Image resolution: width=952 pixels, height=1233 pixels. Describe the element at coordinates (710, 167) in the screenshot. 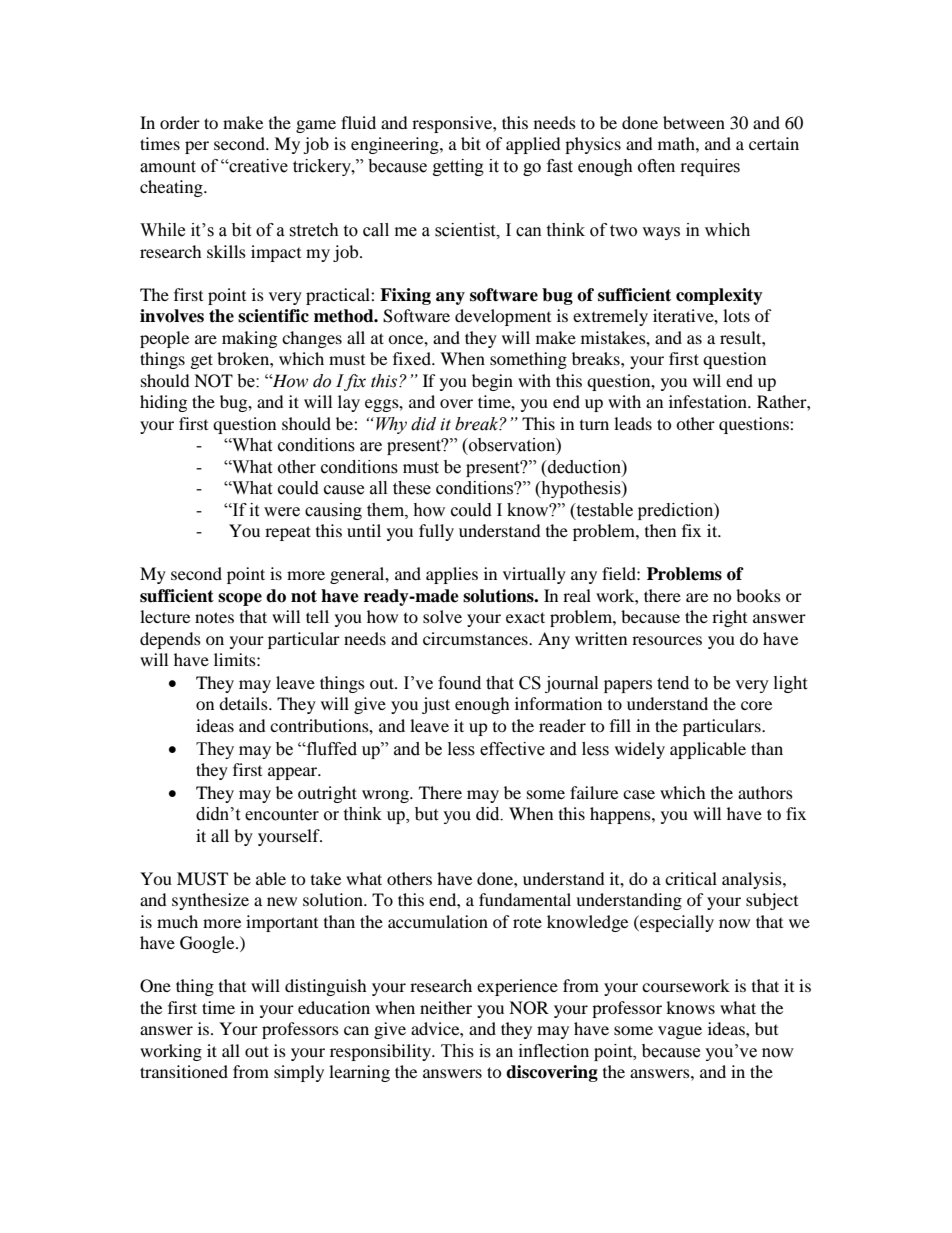

I see `requires` at that location.
